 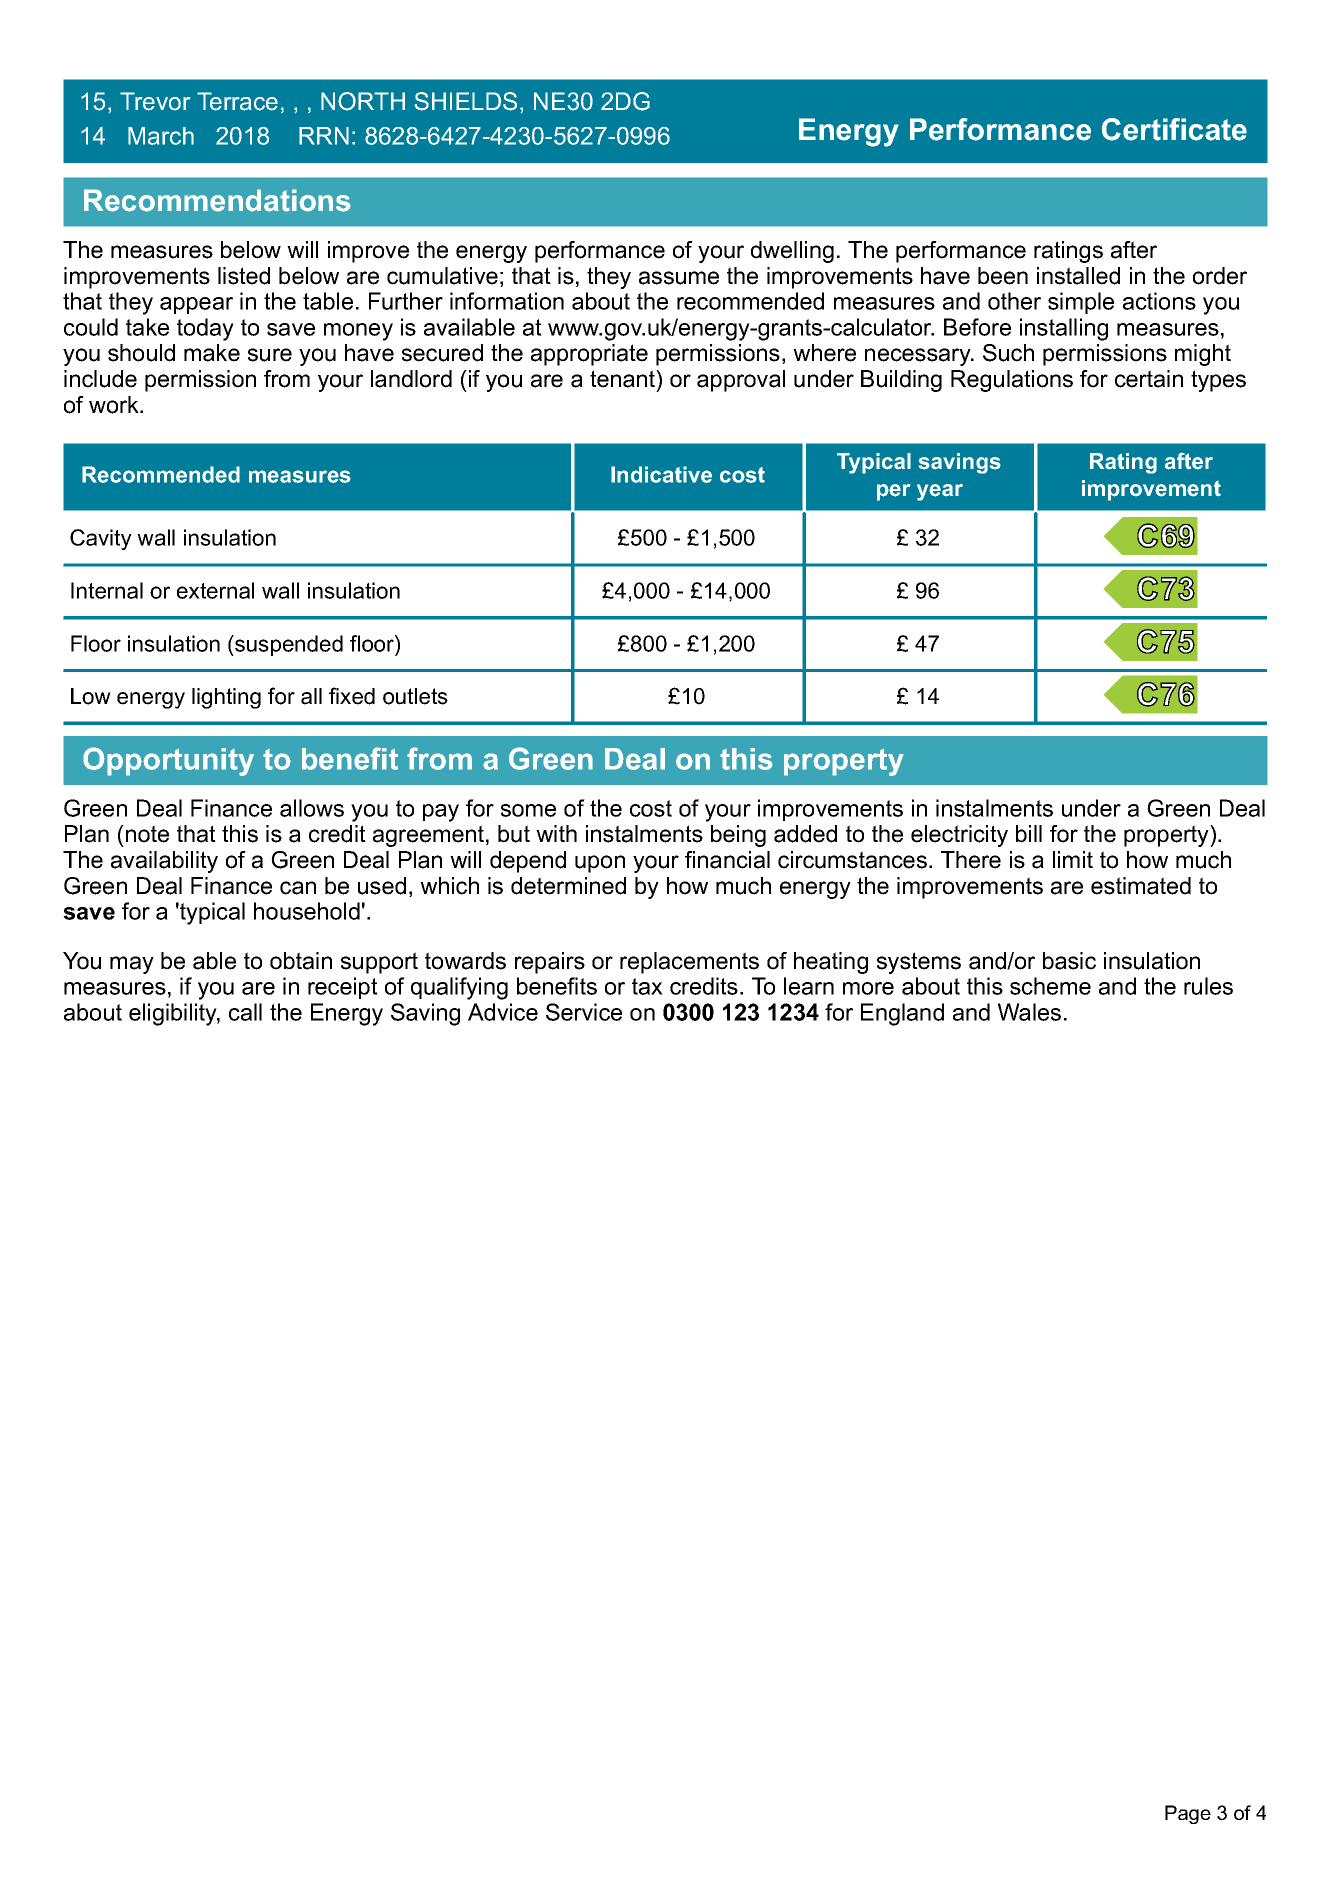 I want to click on replacements, so click(x=689, y=963).
